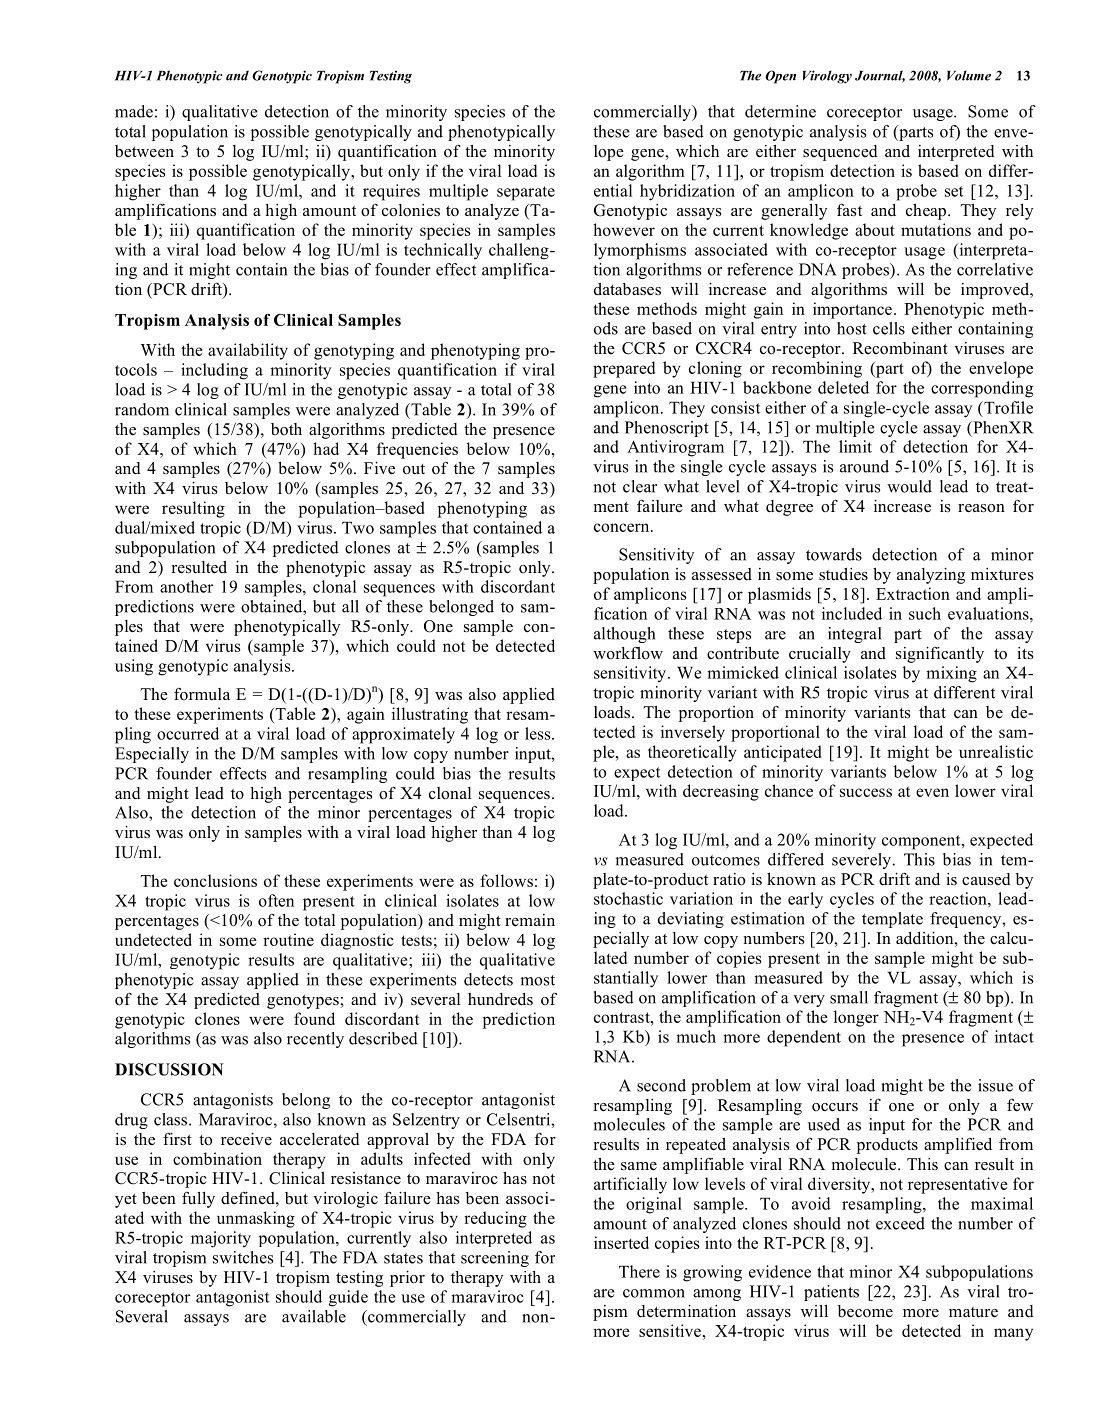 The height and width of the image is (1420, 1097). Describe the element at coordinates (134, 111) in the image. I see `made` at that location.
